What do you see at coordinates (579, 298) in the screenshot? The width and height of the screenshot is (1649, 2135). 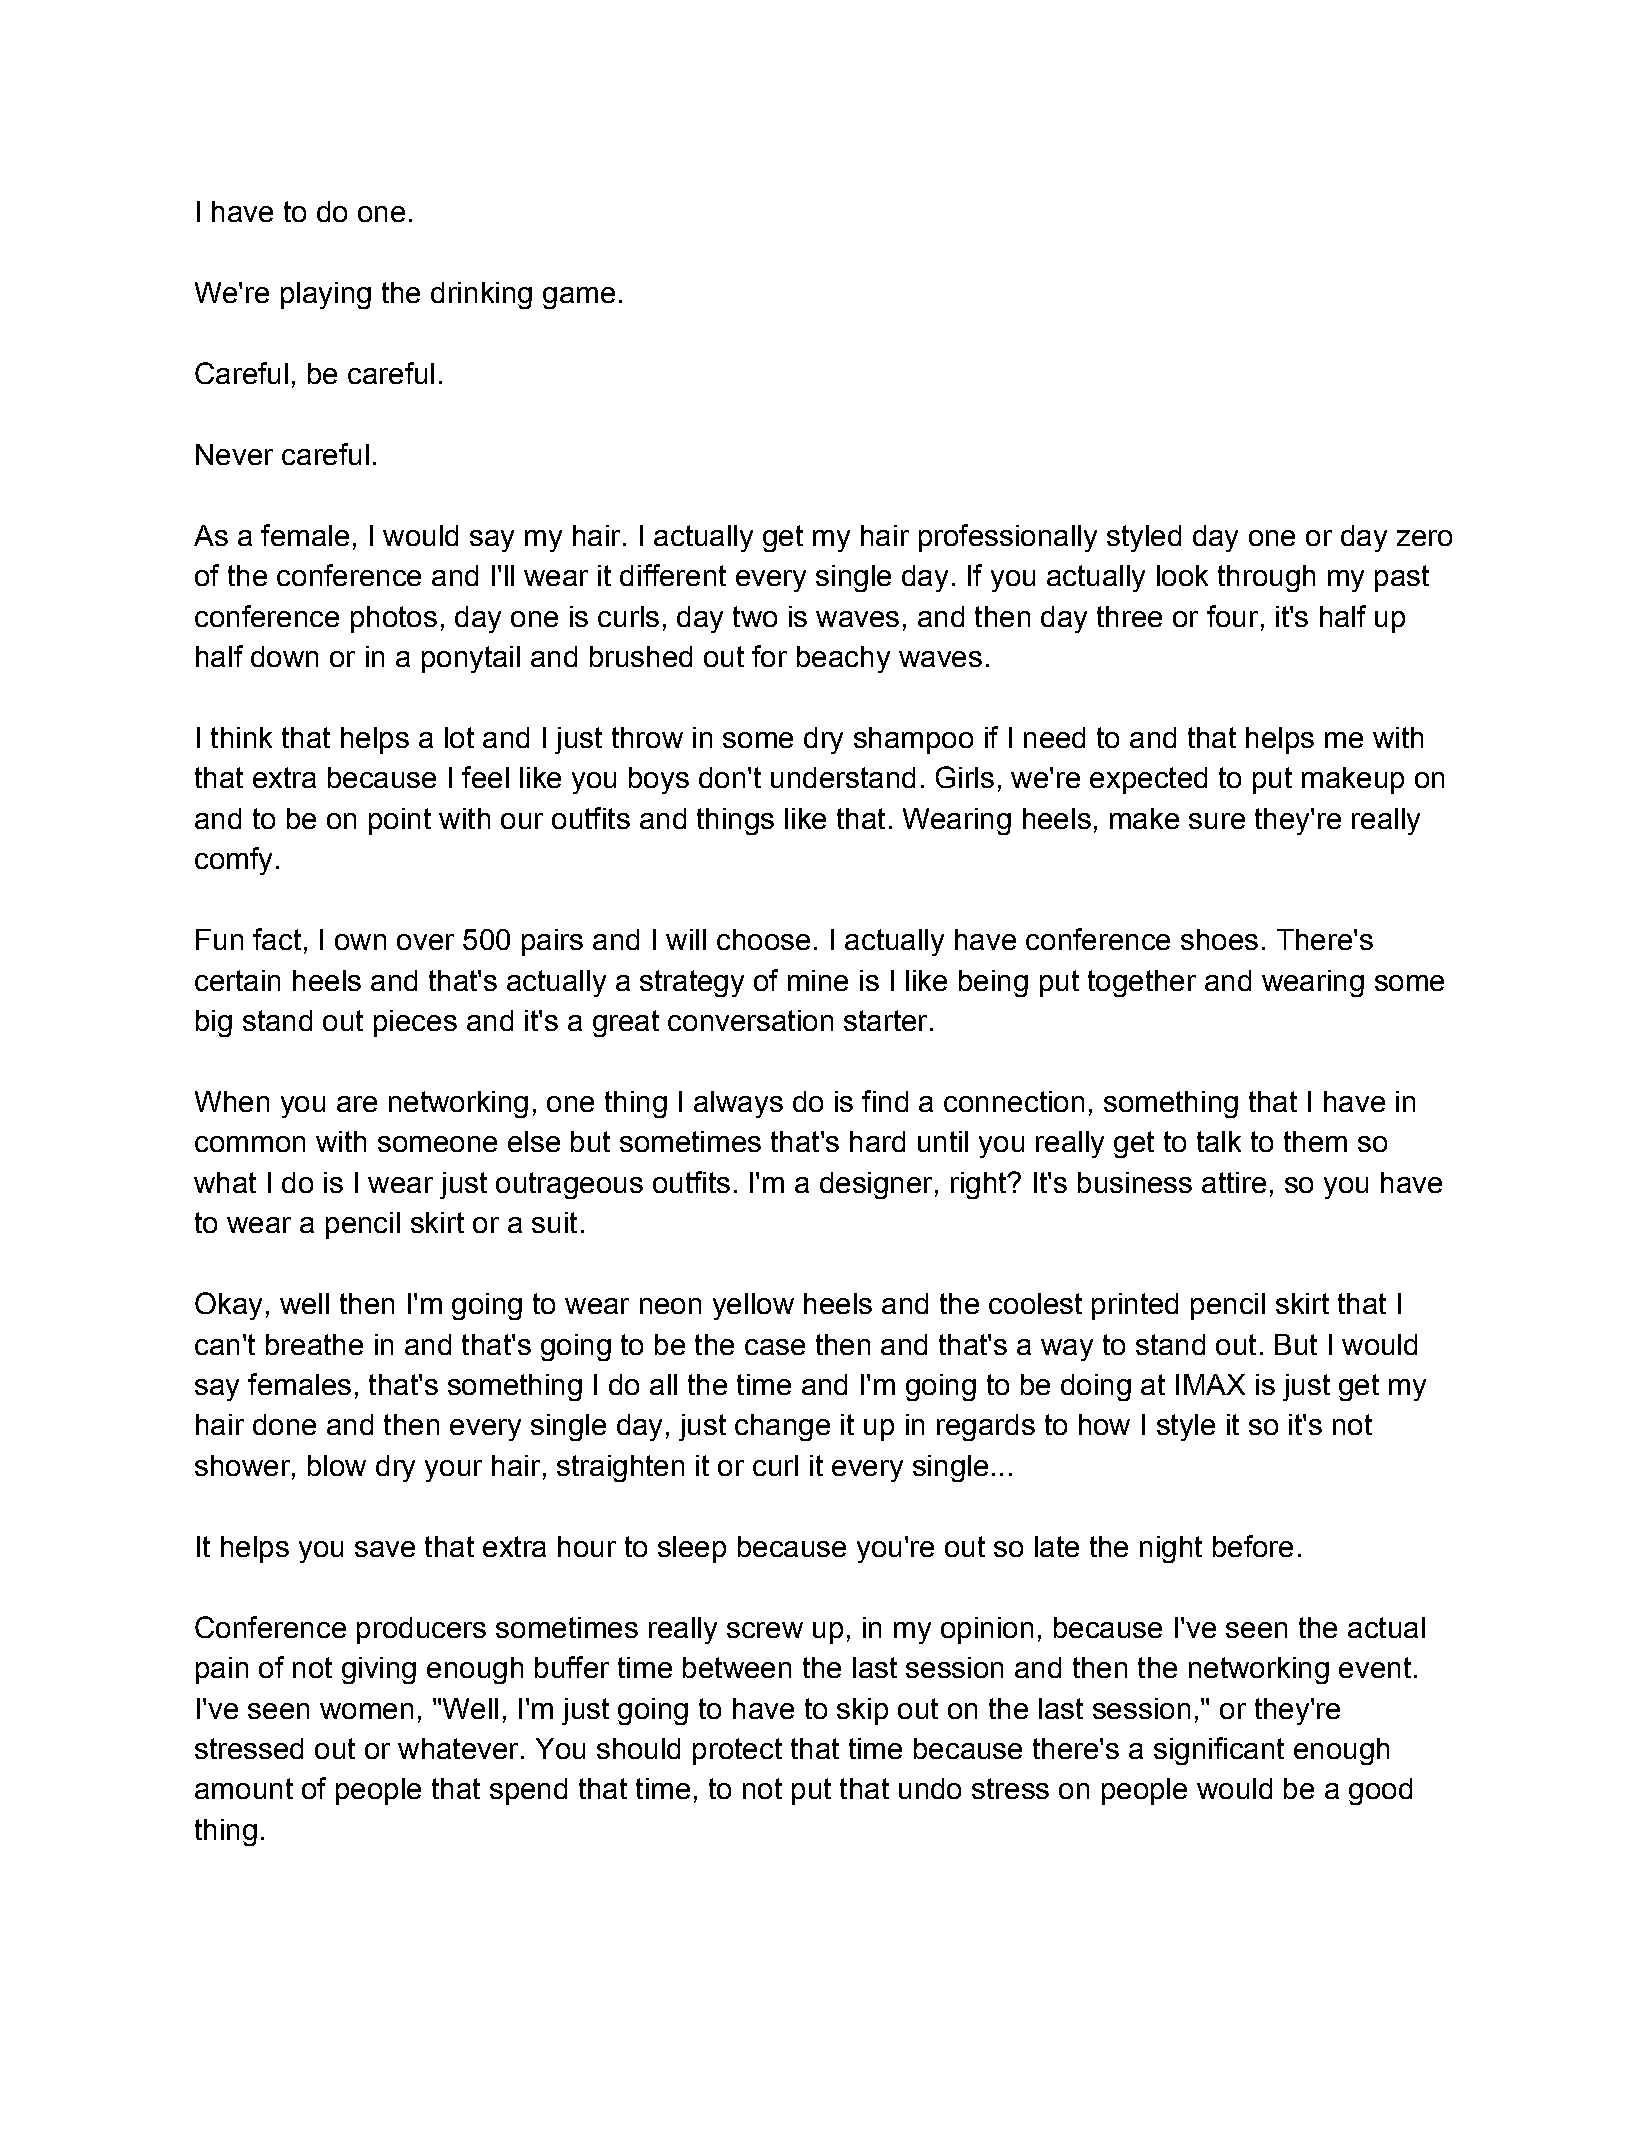 I see `game` at bounding box center [579, 298].
